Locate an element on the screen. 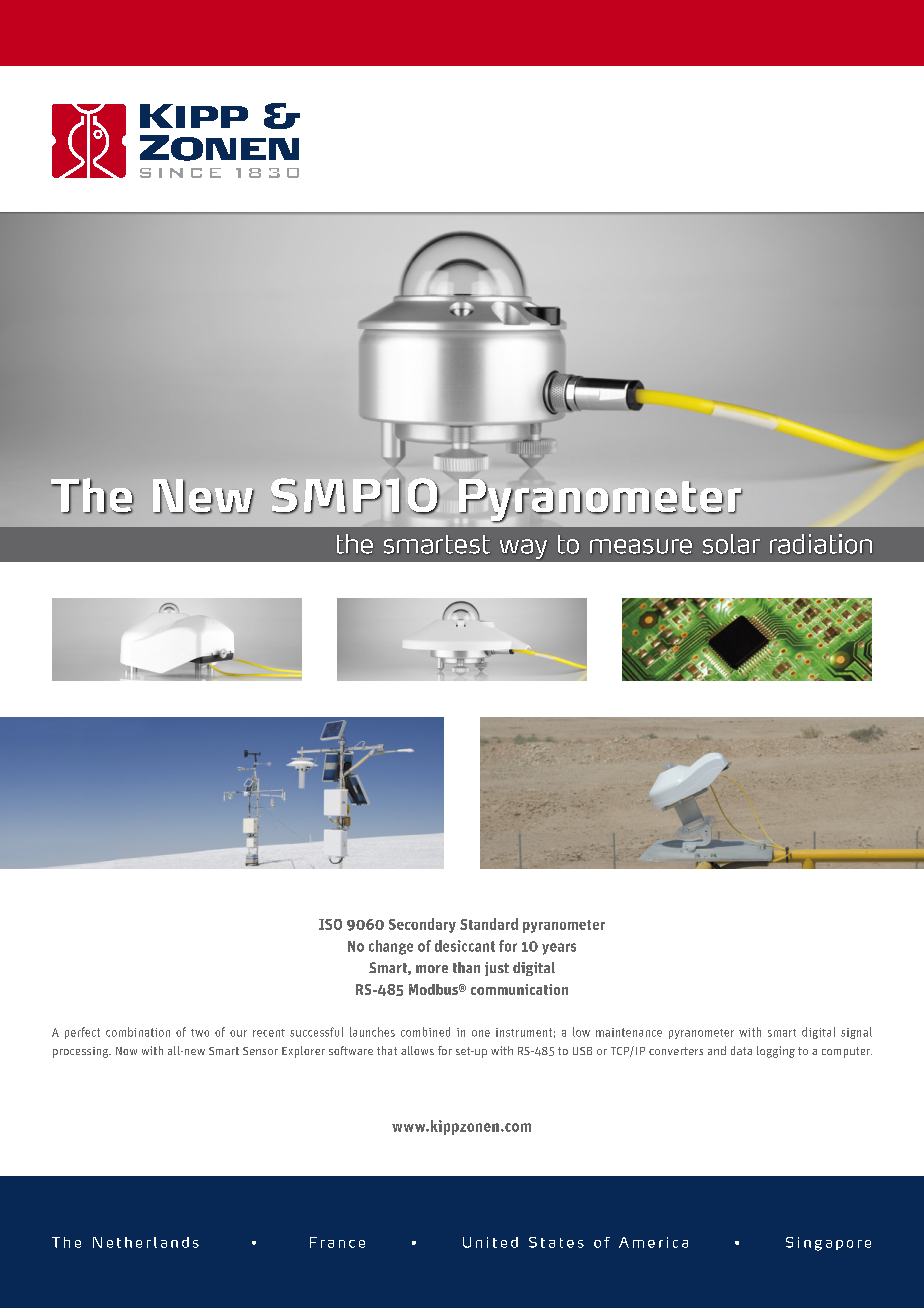 The image size is (924, 1308). change is located at coordinates (391, 947).
